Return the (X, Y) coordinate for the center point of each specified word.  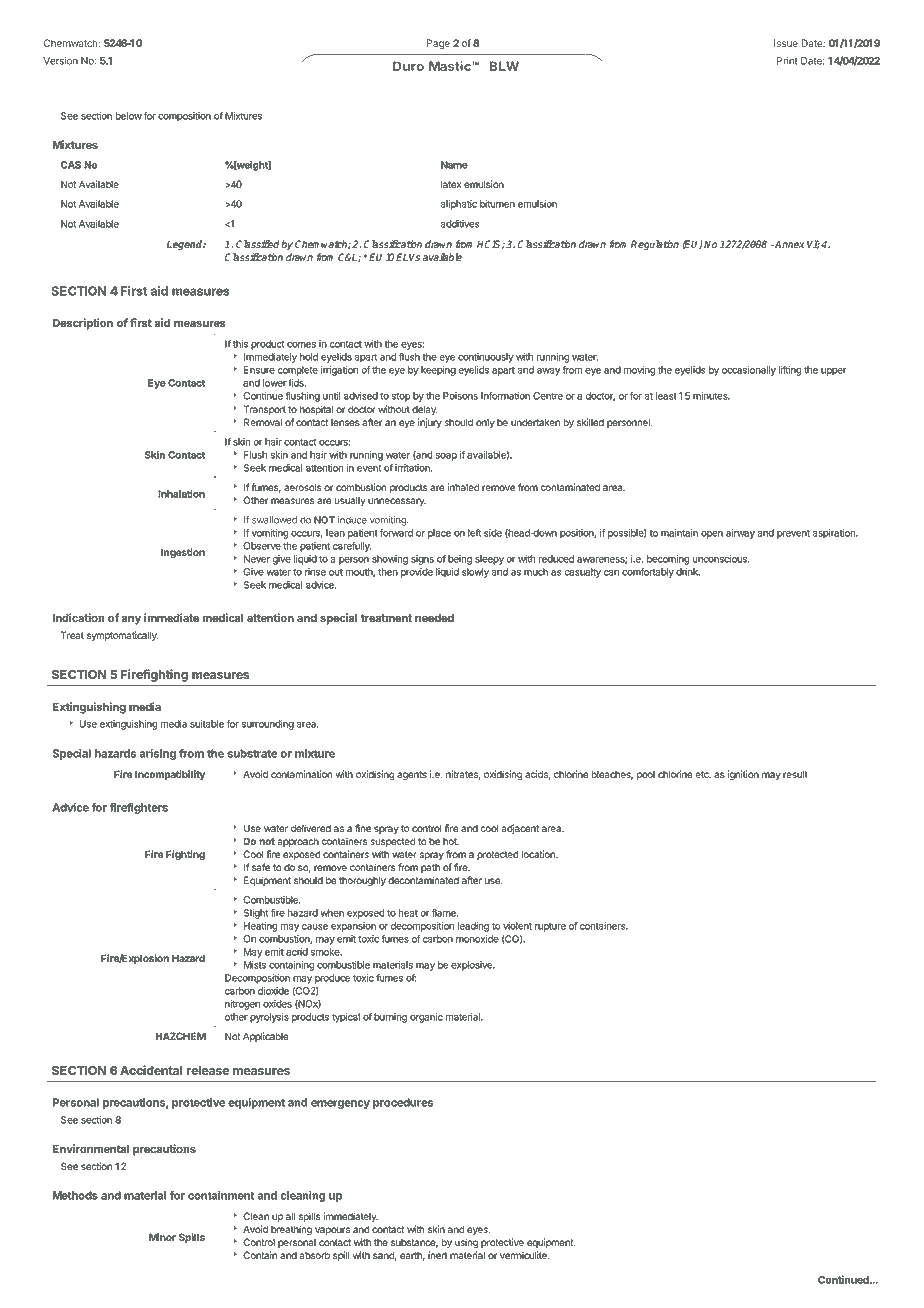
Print (787, 61)
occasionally (749, 371)
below (128, 116)
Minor (162, 1237)
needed (434, 618)
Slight (256, 914)
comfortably (648, 573)
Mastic (451, 66)
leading (473, 927)
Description (83, 324)
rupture (550, 927)
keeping (438, 371)
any (131, 620)
